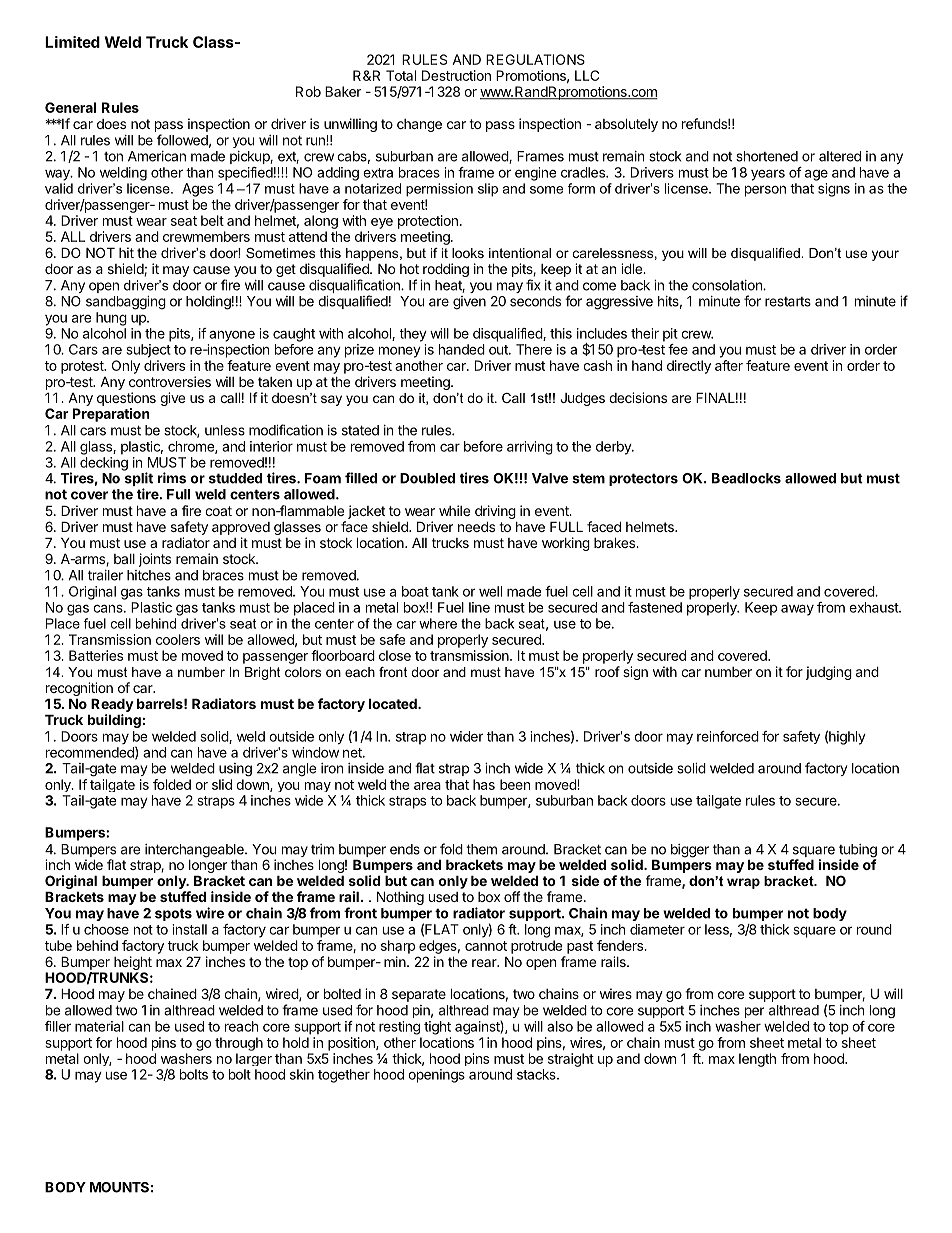 The height and width of the image is (1233, 952). What do you see at coordinates (476, 526) in the image?
I see `needs` at bounding box center [476, 526].
